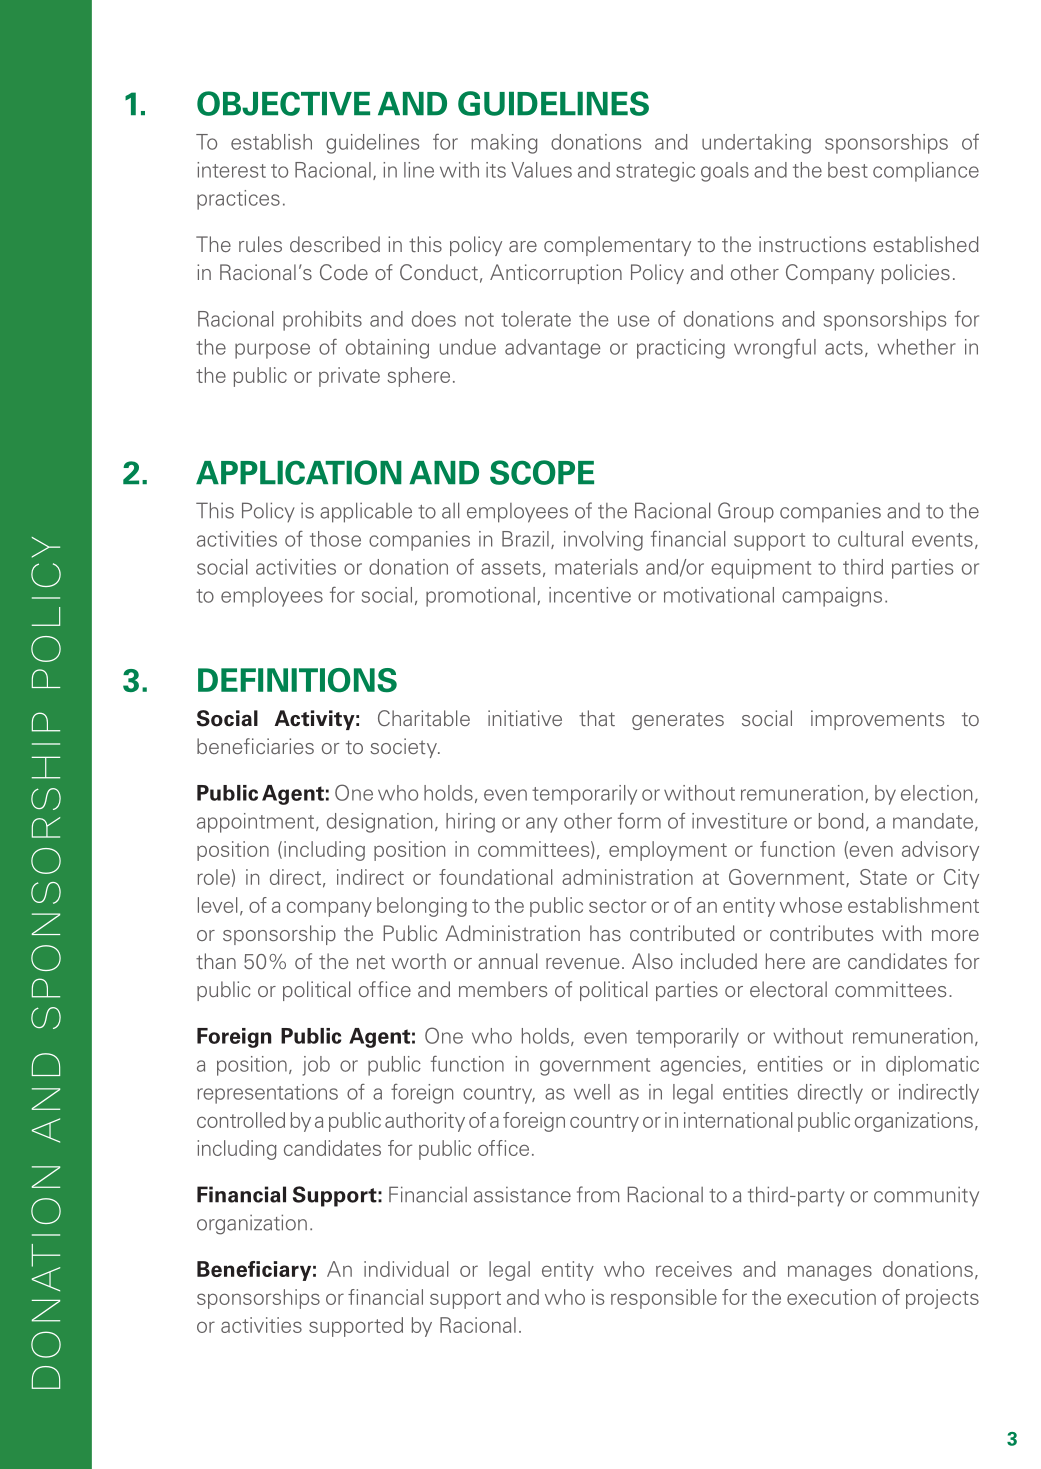 The height and width of the screenshot is (1469, 1041). What do you see at coordinates (541, 170) in the screenshot?
I see `Values` at bounding box center [541, 170].
